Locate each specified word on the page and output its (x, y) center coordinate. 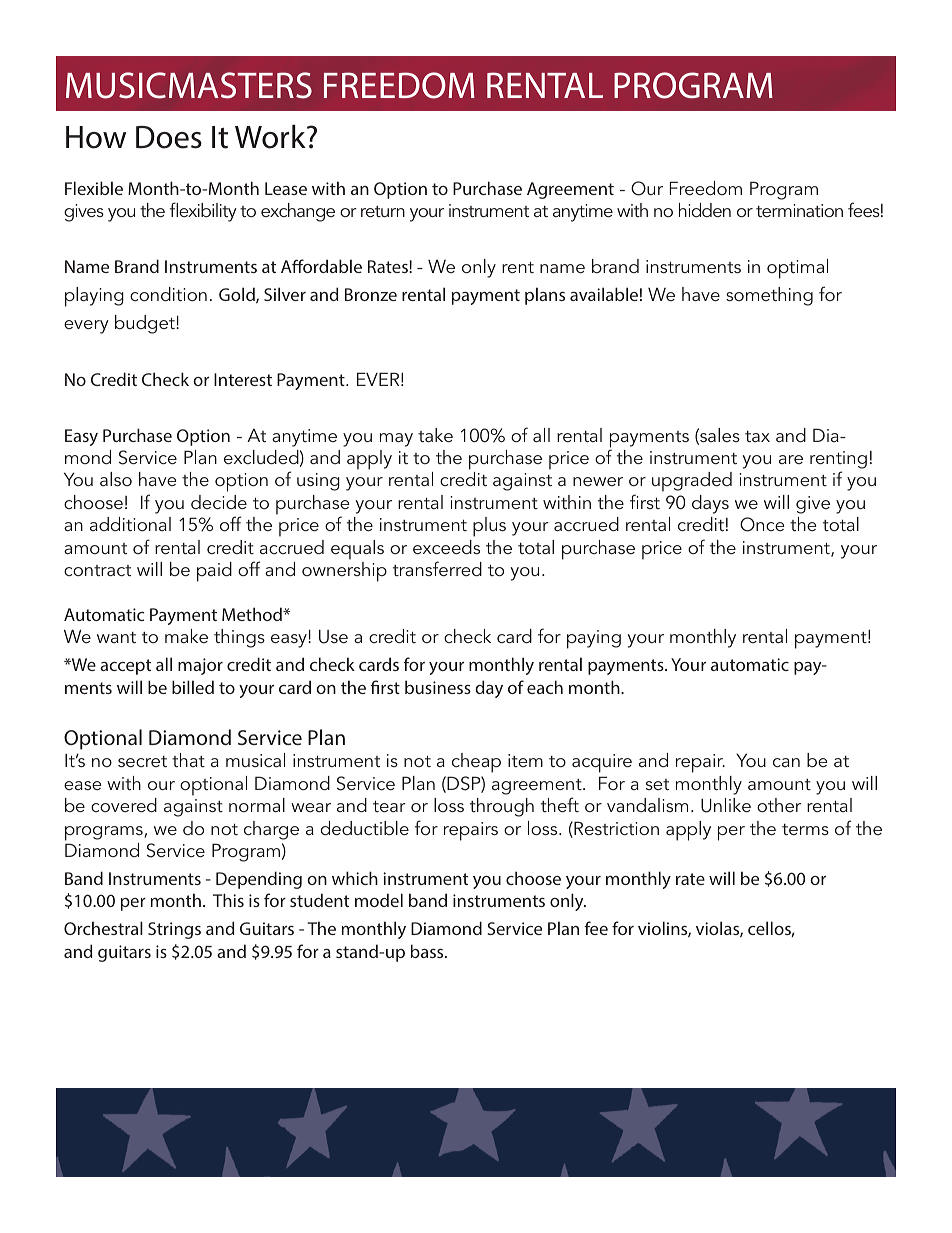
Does (169, 137)
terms (805, 829)
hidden (705, 210)
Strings (174, 930)
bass (428, 951)
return (383, 211)
